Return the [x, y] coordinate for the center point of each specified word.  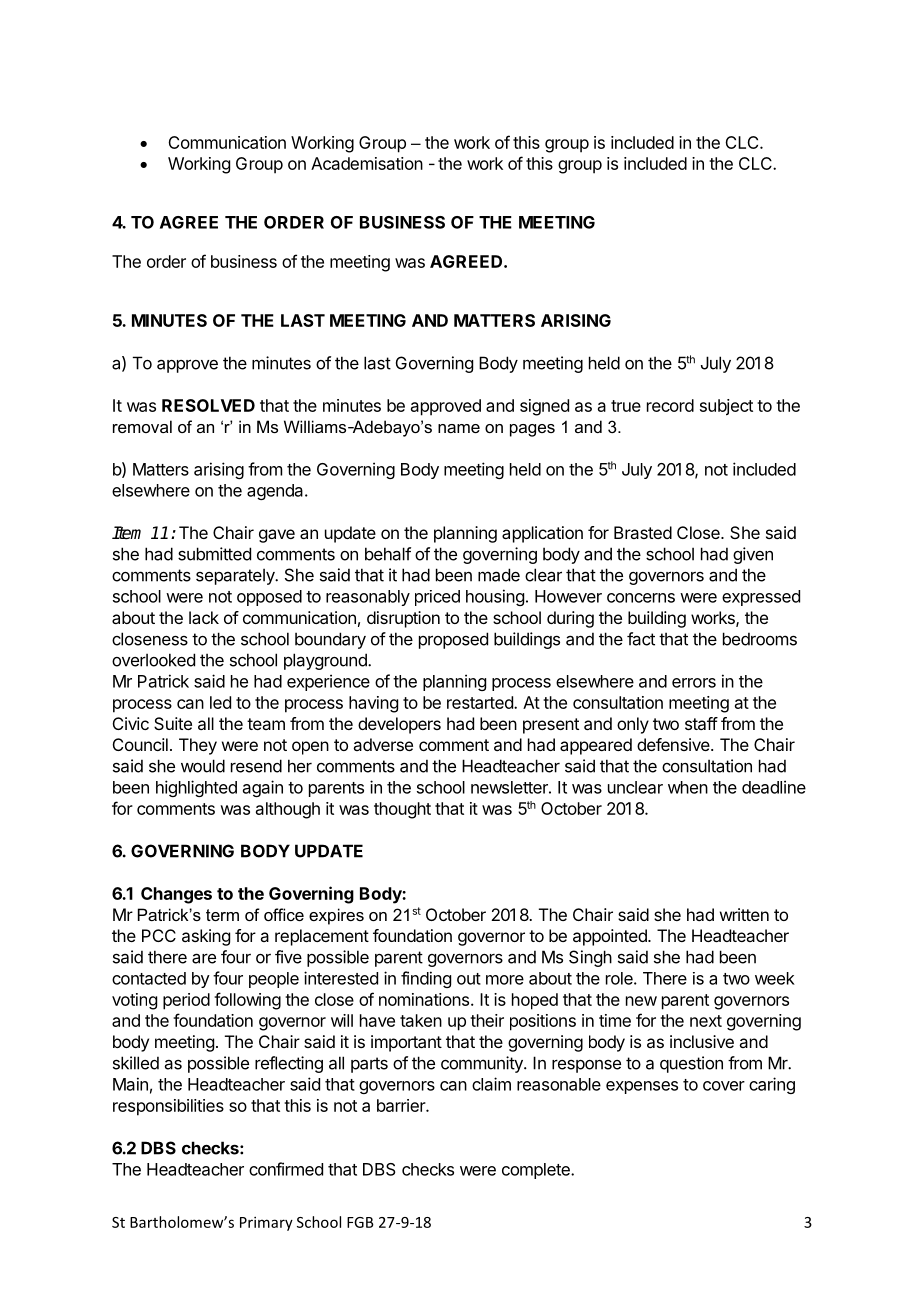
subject [726, 407]
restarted [481, 702]
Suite [173, 723]
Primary [266, 1223]
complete [537, 1171]
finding [426, 979]
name [459, 428]
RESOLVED [208, 405]
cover [724, 1086]
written [744, 914]
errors [694, 683]
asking [206, 937]
